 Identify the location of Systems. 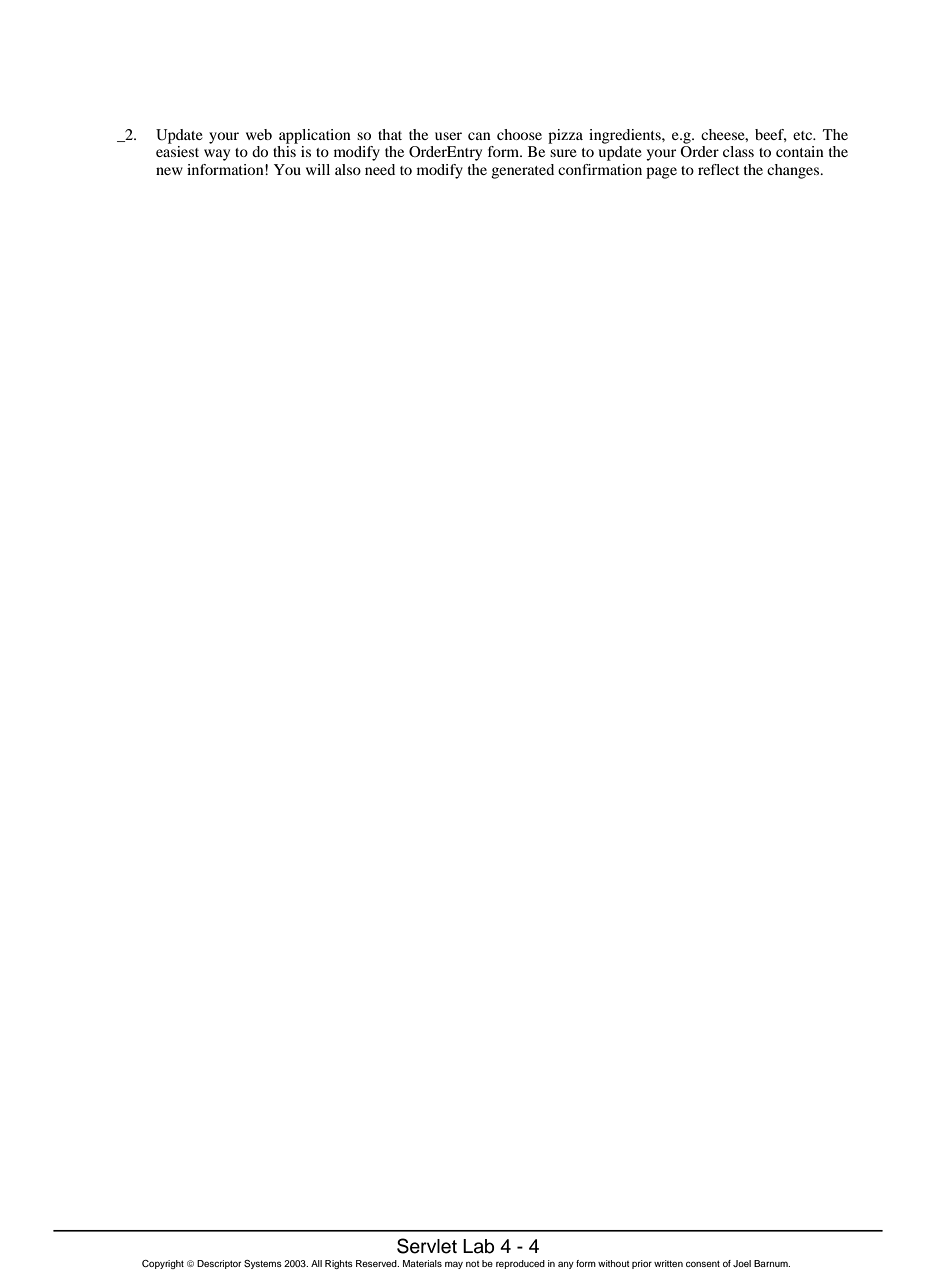
(263, 1264).
